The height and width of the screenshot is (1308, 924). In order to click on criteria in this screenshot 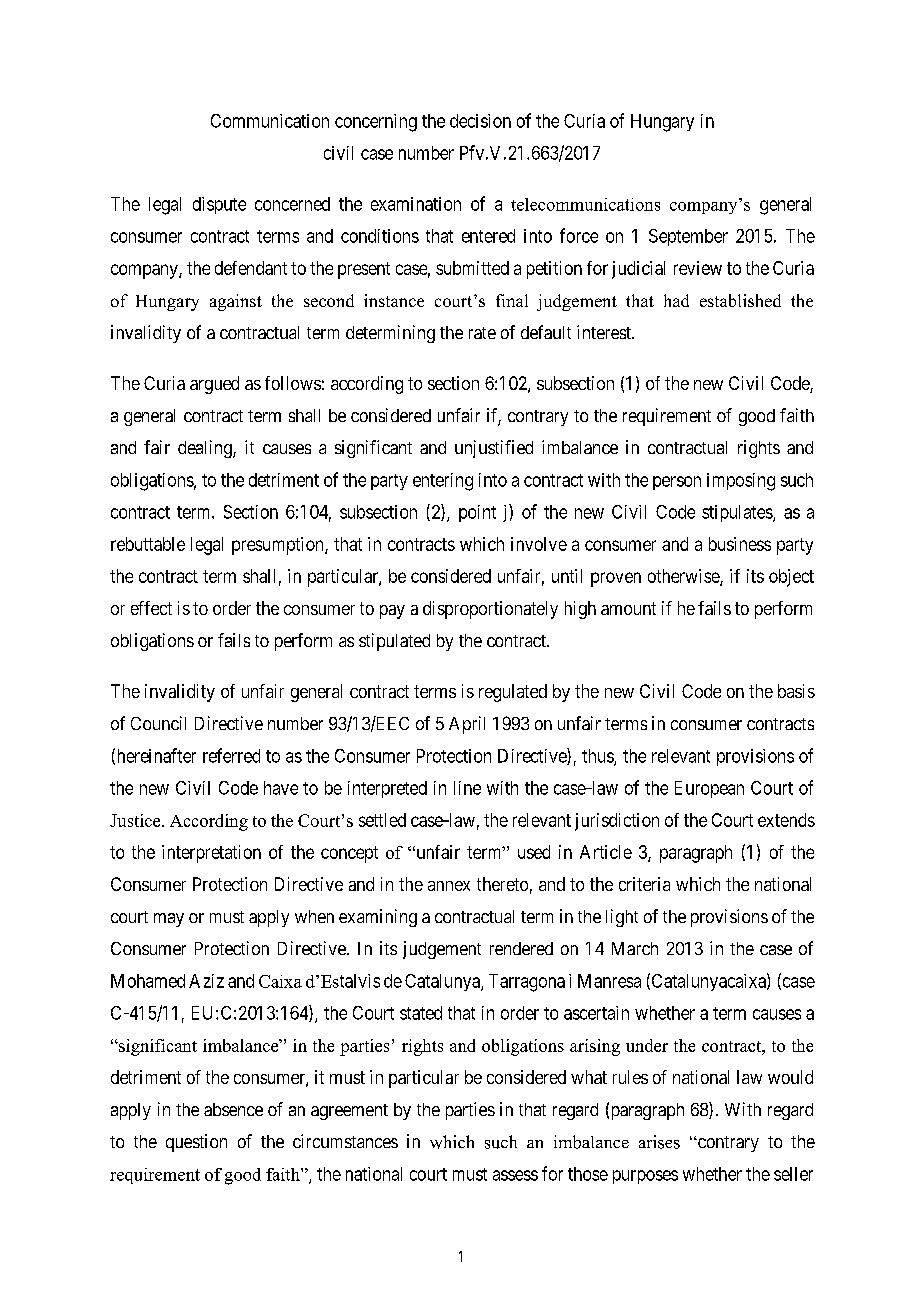, I will do `click(644, 884)`.
